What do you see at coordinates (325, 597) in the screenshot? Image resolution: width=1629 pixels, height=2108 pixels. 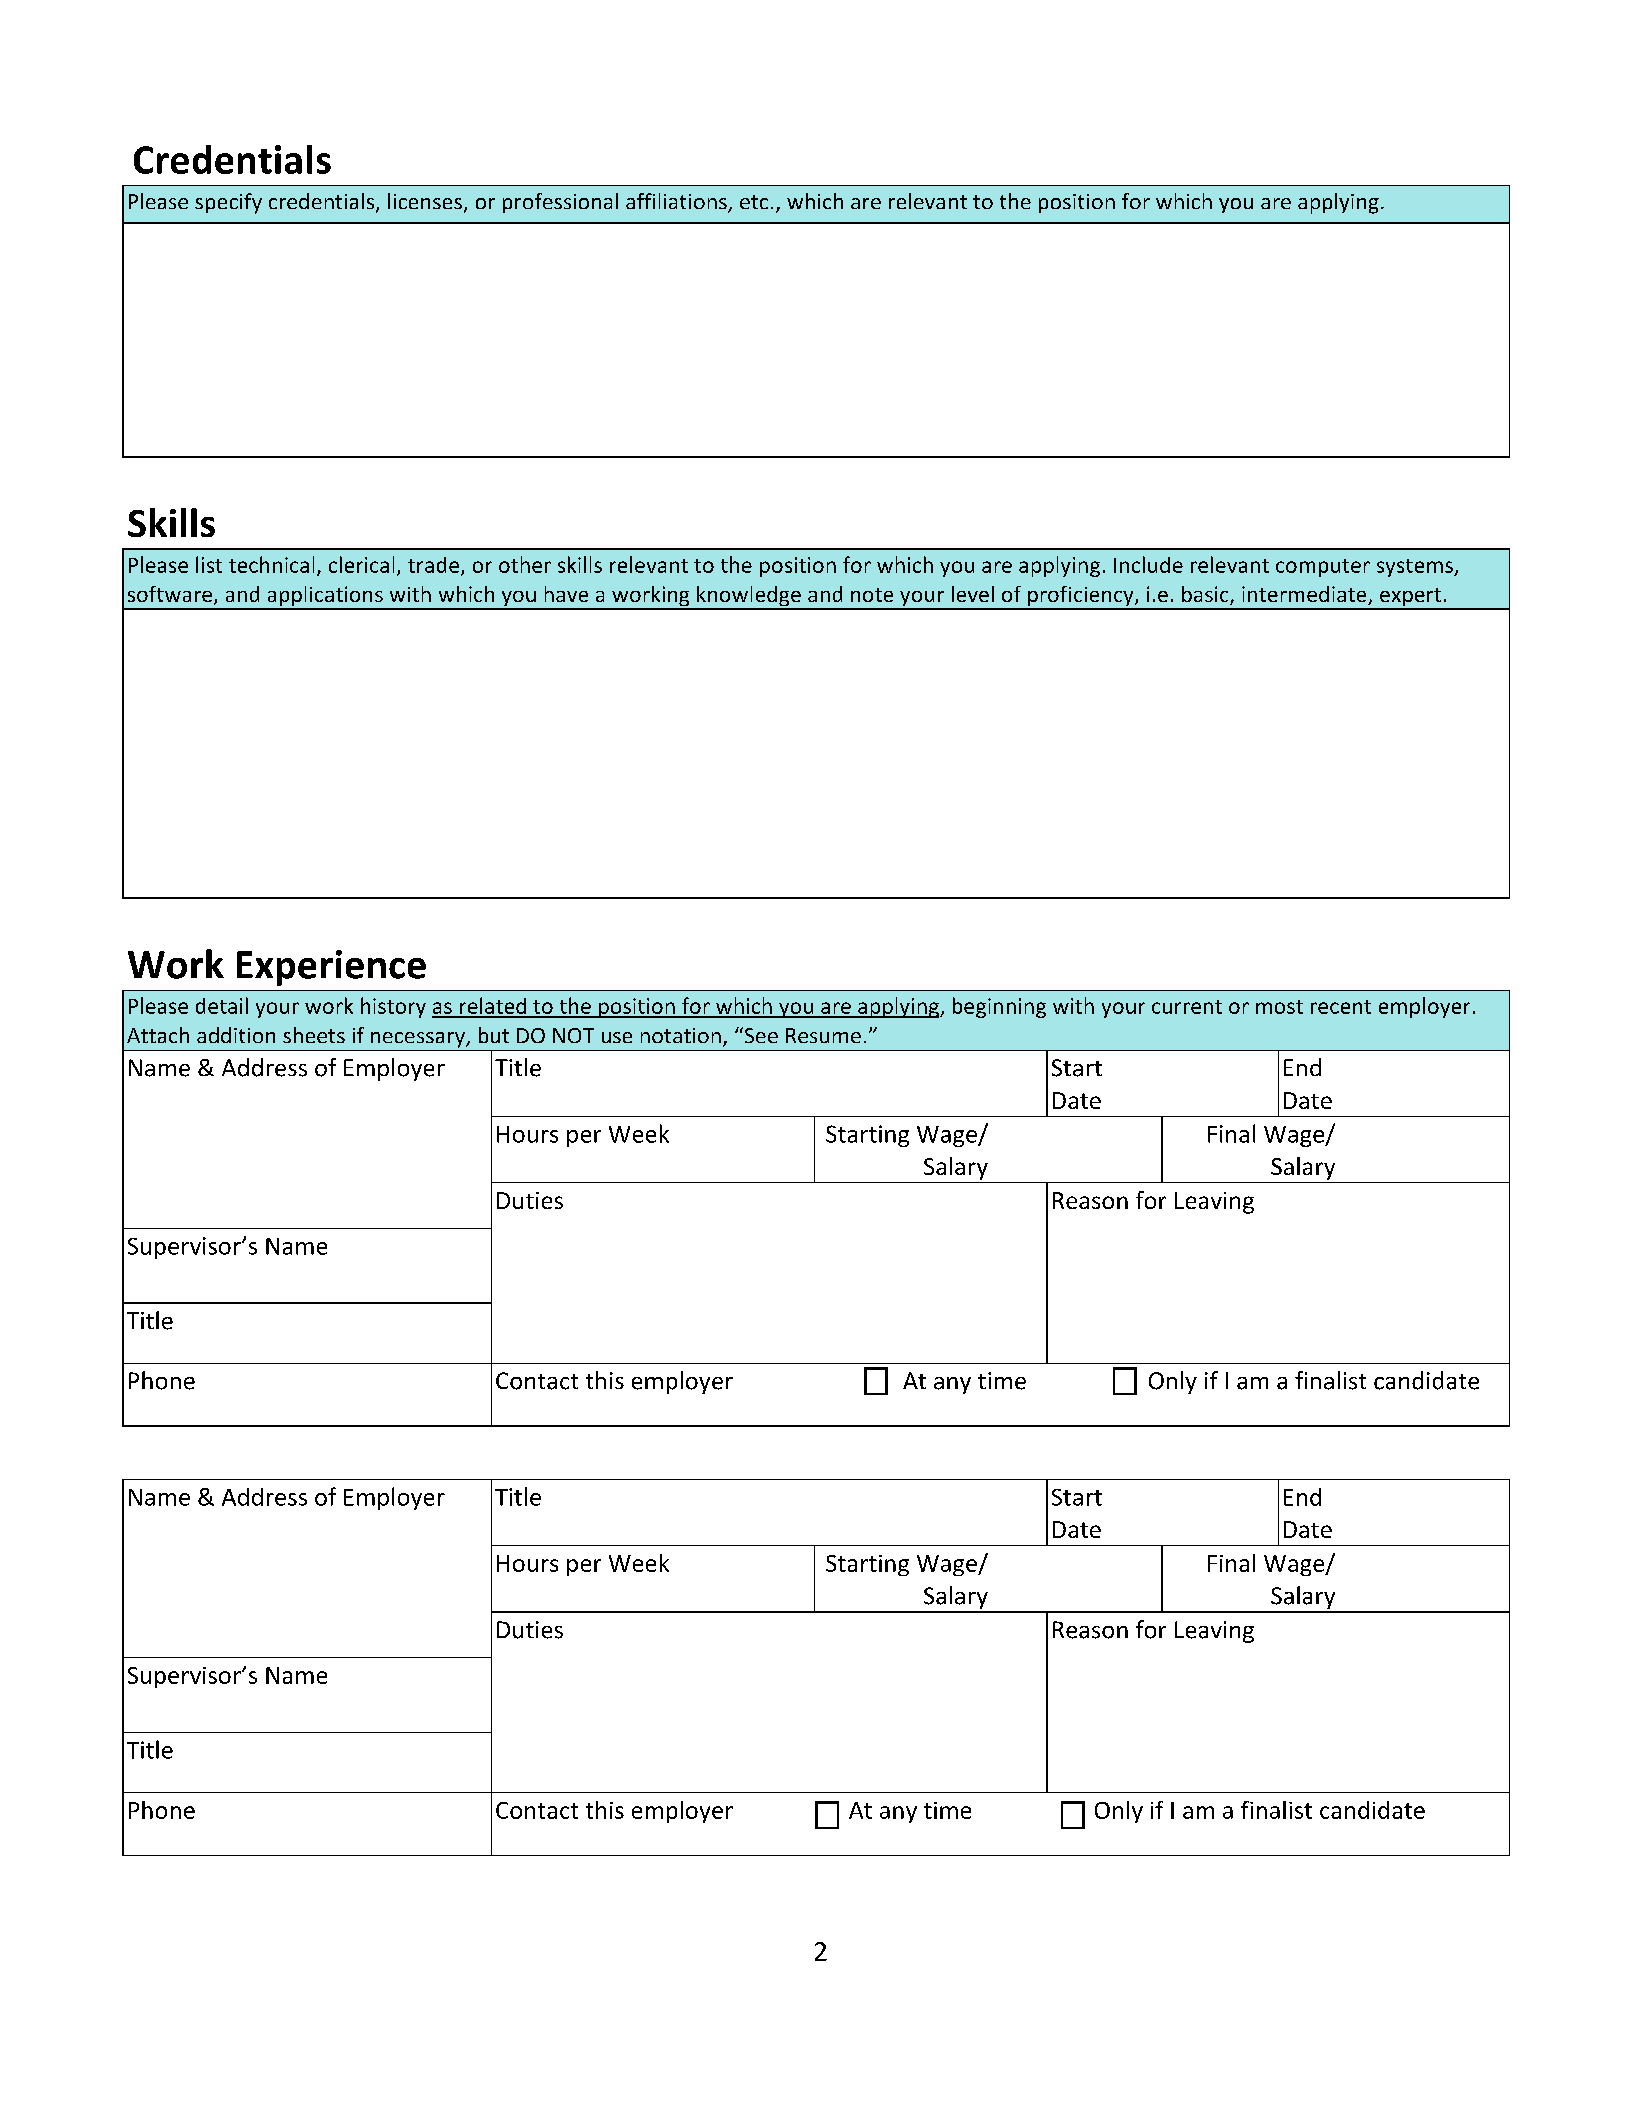 I see `applications` at bounding box center [325, 597].
